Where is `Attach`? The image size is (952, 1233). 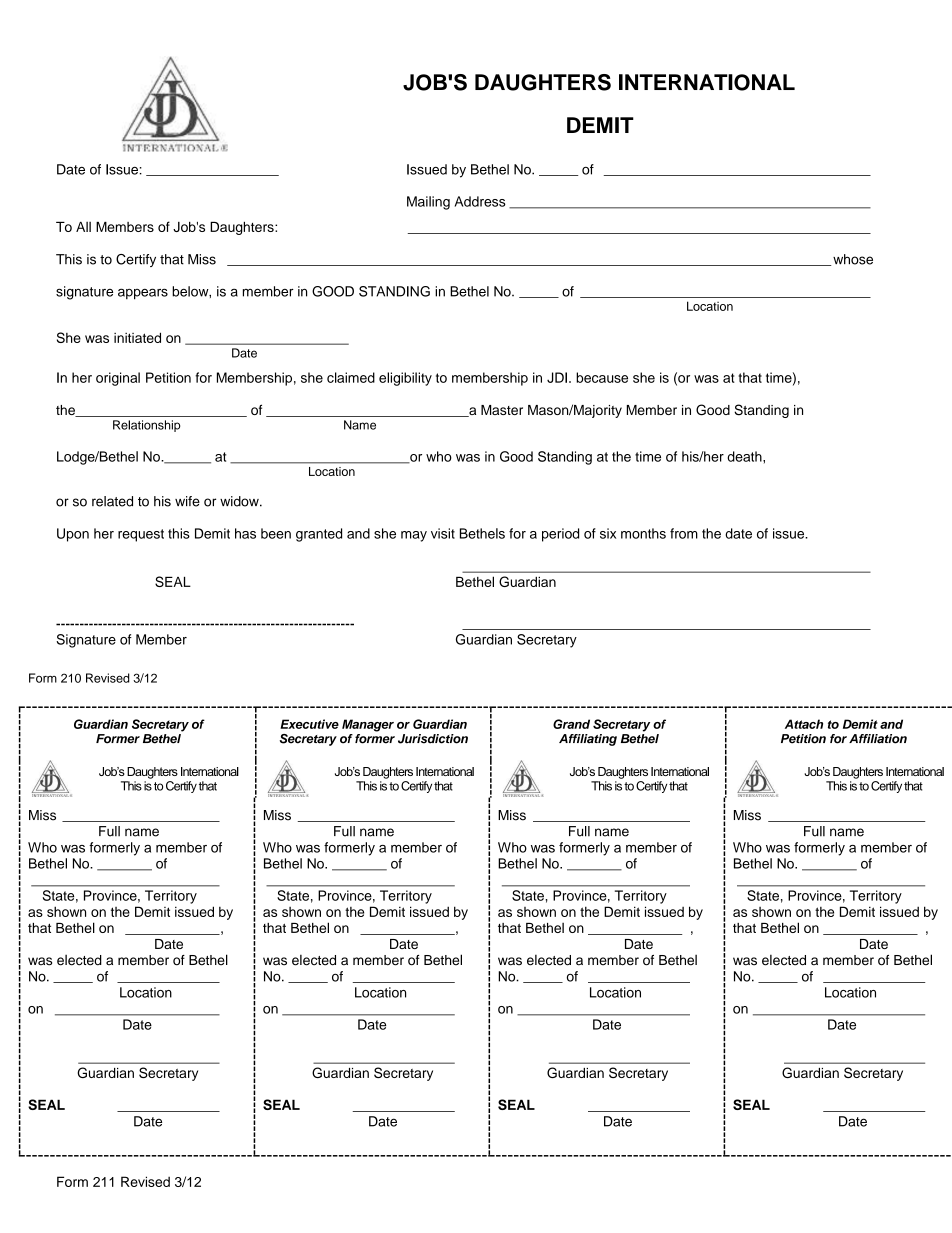 Attach is located at coordinates (804, 724).
